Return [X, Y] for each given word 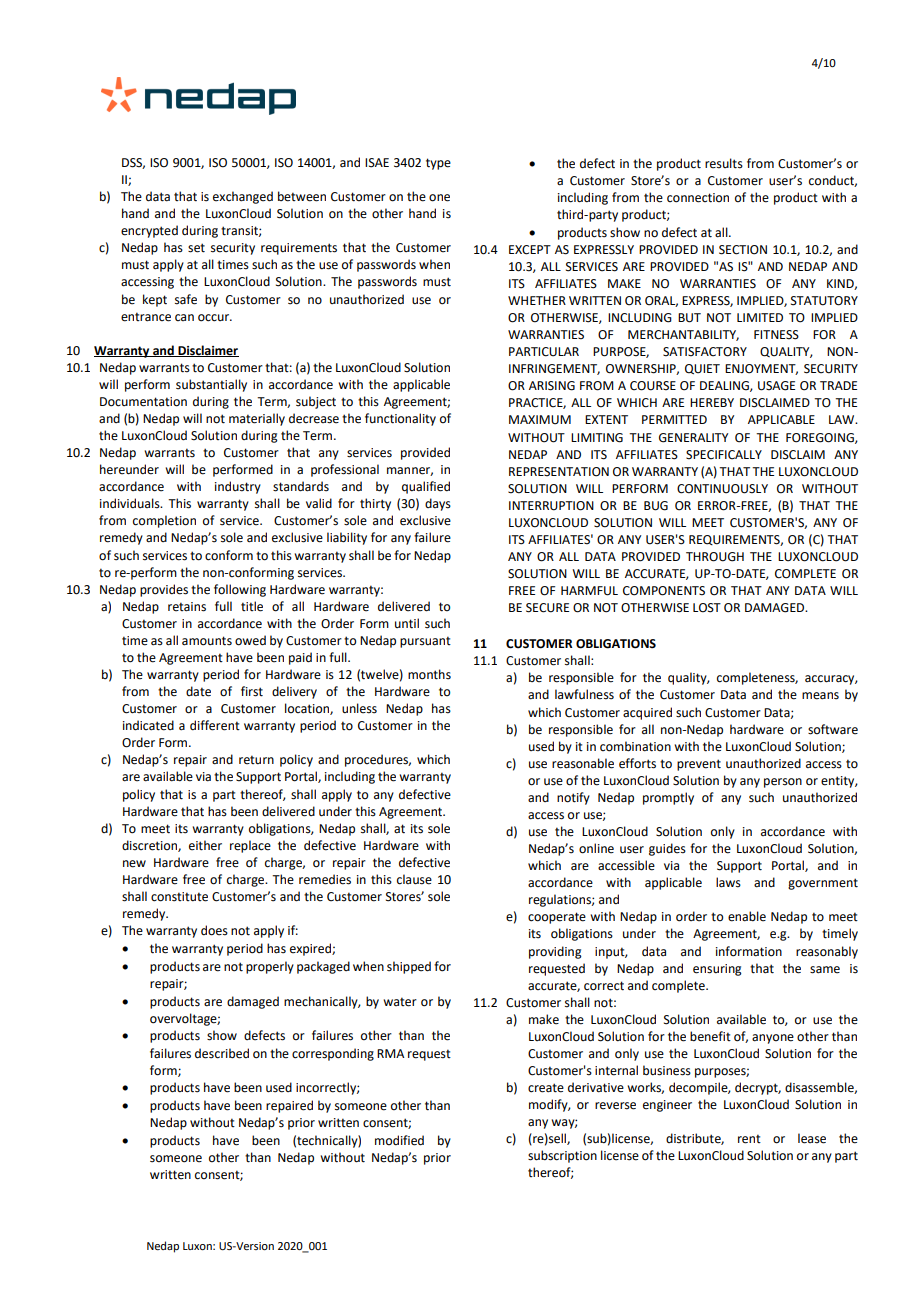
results [724, 163]
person [783, 783]
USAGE [776, 386]
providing [555, 952]
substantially [211, 385]
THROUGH [715, 557]
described [222, 1053]
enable [747, 916]
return [256, 760]
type [438, 164]
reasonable [583, 763]
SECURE [547, 608]
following [240, 590]
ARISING [552, 386]
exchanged [243, 197]
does [214, 930]
